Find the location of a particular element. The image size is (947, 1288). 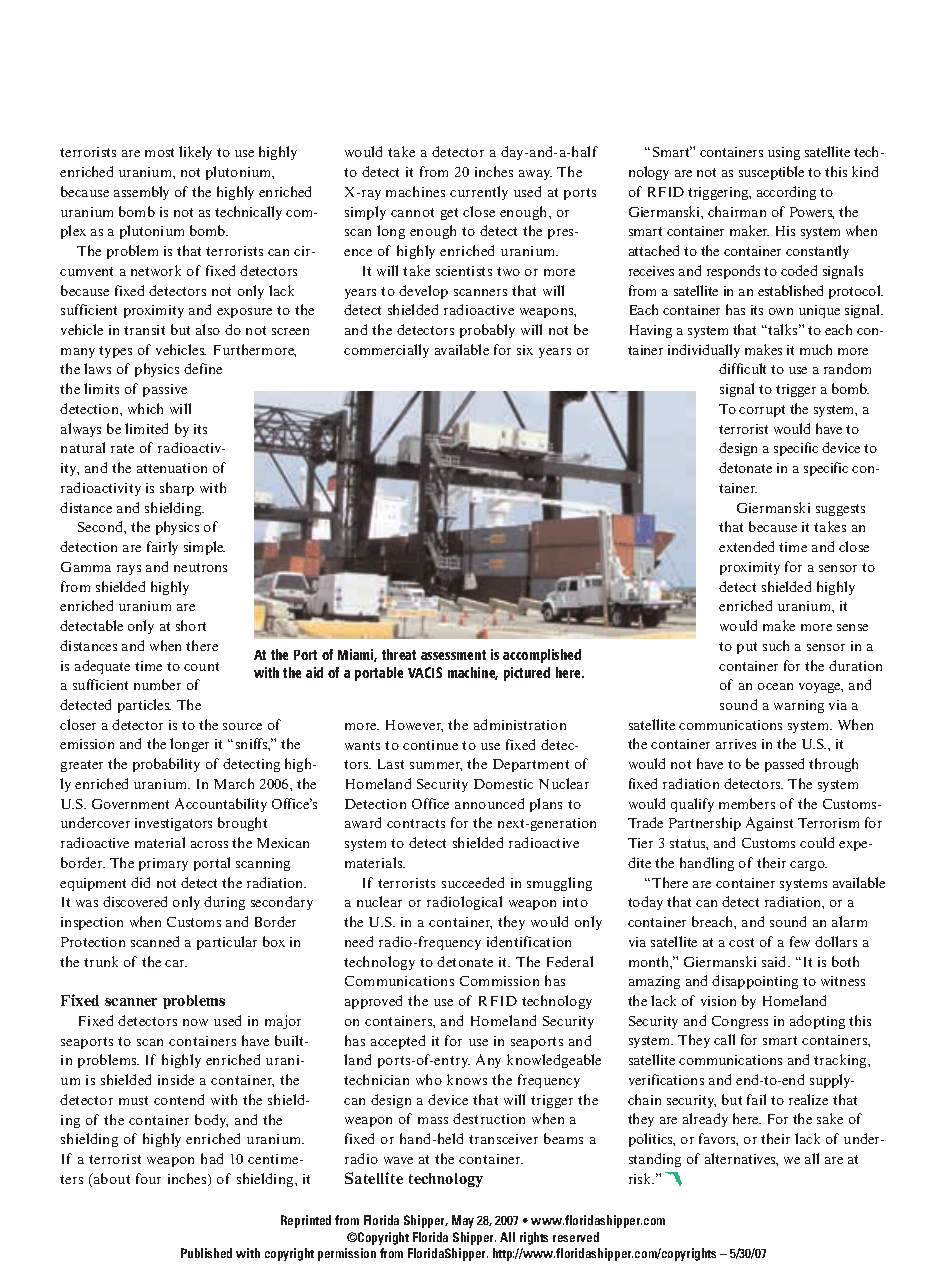

Published is located at coordinates (206, 1253).
